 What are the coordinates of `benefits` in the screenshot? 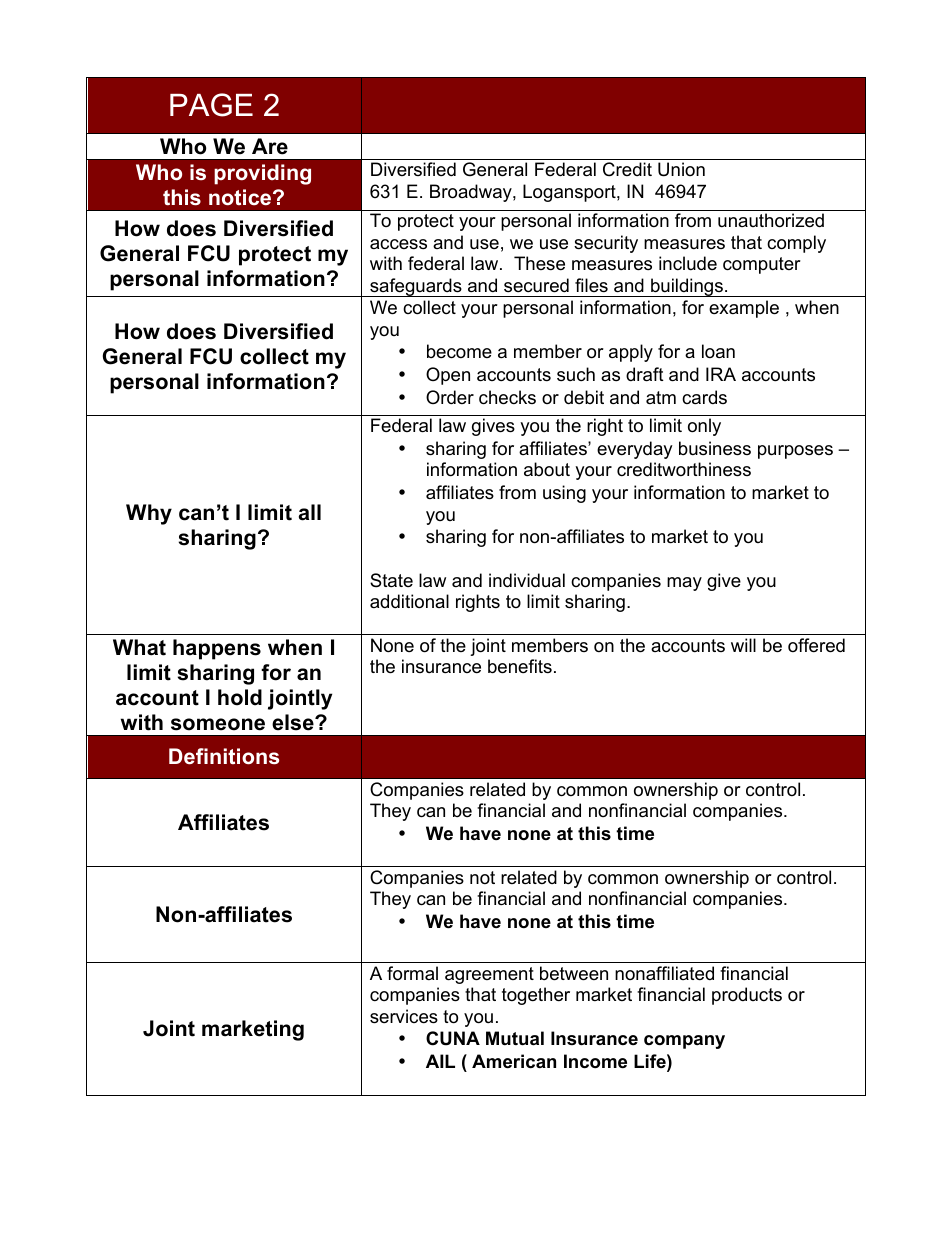 It's located at (520, 666).
